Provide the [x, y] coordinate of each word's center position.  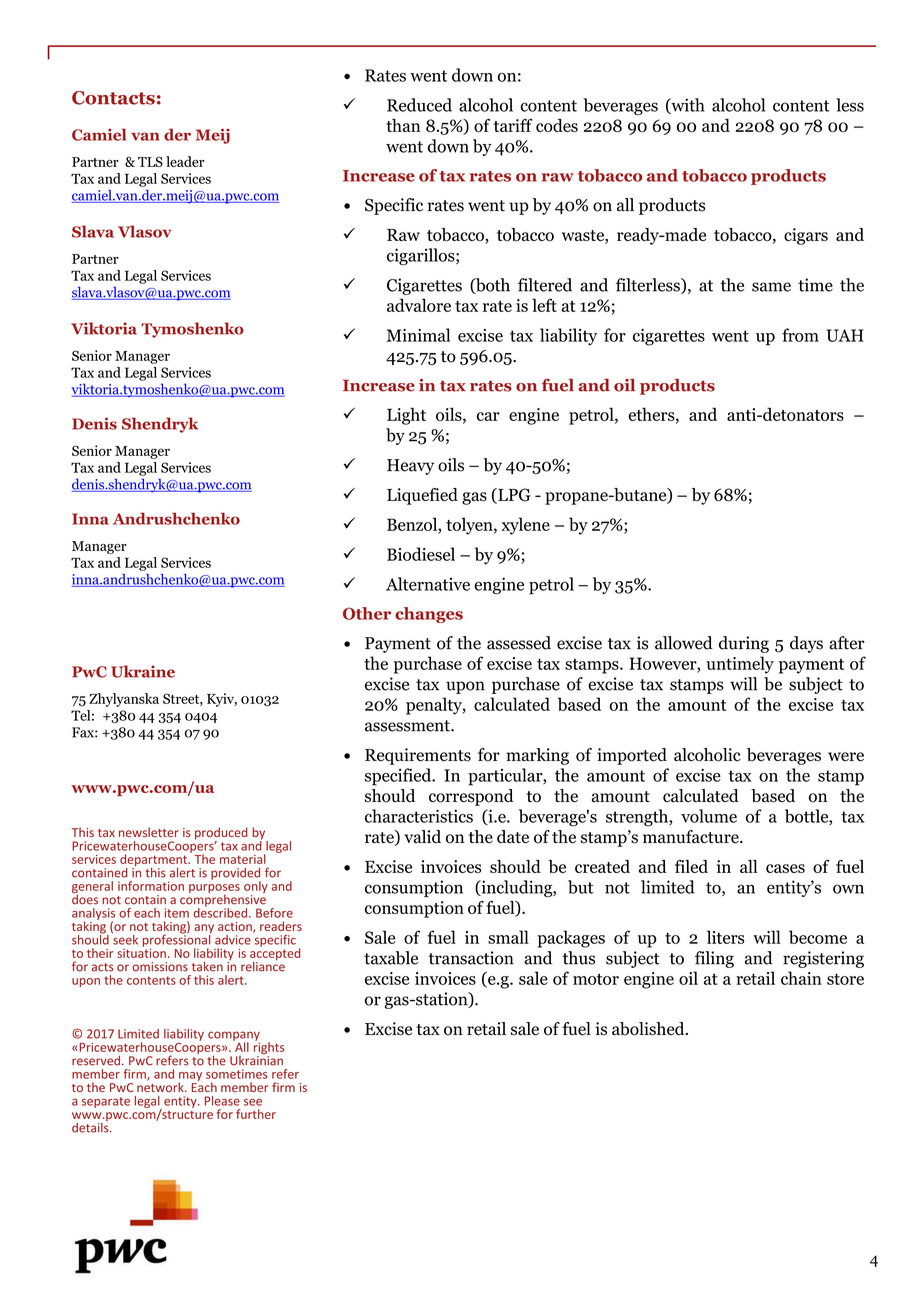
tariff [513, 125]
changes [429, 615]
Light [406, 416]
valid [422, 837]
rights [269, 1048]
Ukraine [143, 671]
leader [185, 161]
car [488, 416]
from [800, 335]
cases [785, 868]
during [744, 644]
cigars [806, 236]
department [155, 861]
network [161, 1086]
